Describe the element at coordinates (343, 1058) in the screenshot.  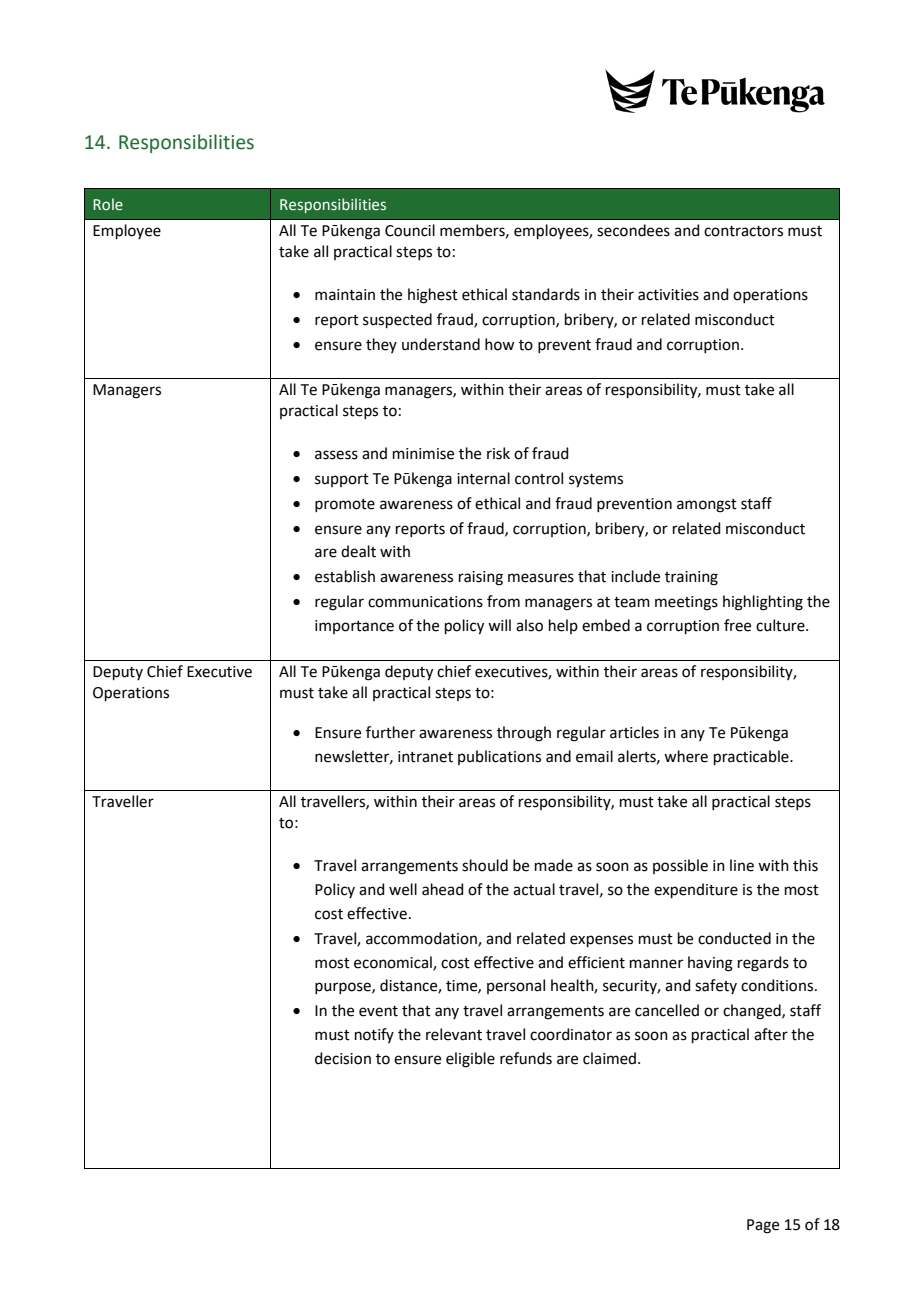
I see `decision` at that location.
